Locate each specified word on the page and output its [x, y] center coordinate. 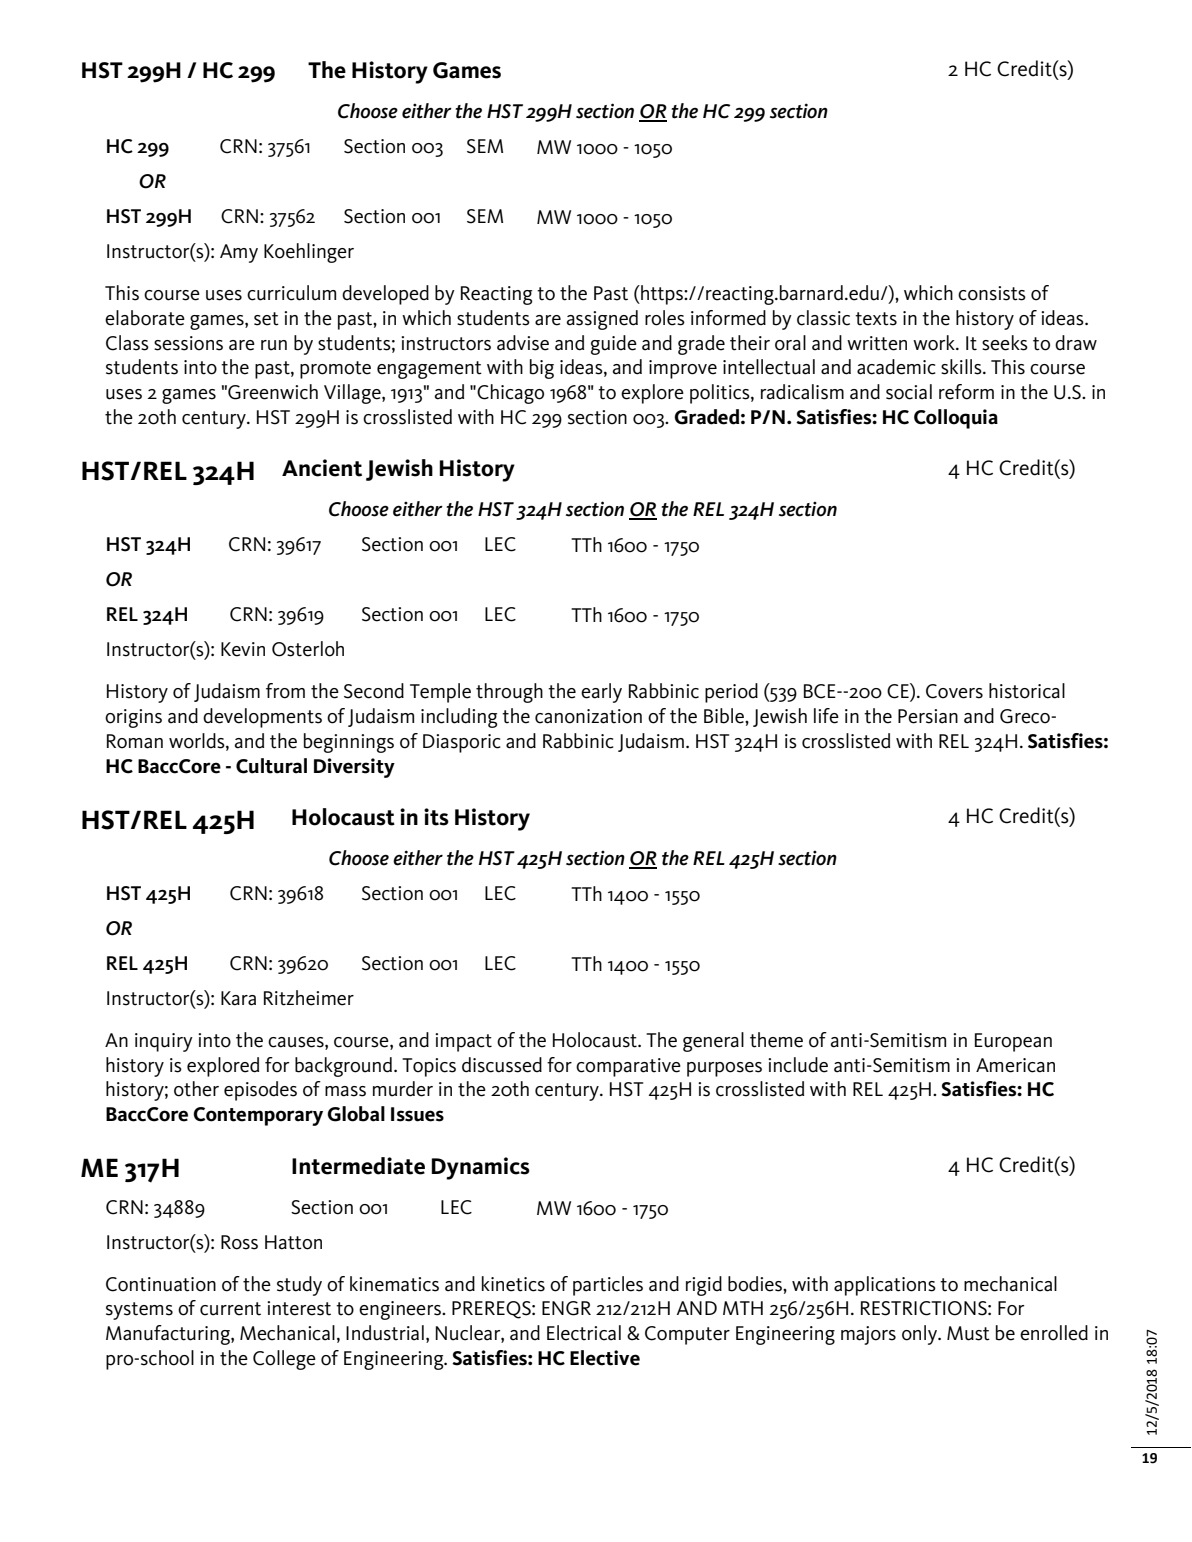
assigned [602, 320]
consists [992, 293]
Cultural [271, 766]
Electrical [584, 1333]
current [230, 1309]
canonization [588, 716]
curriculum [291, 293]
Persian [928, 716]
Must [968, 1333]
